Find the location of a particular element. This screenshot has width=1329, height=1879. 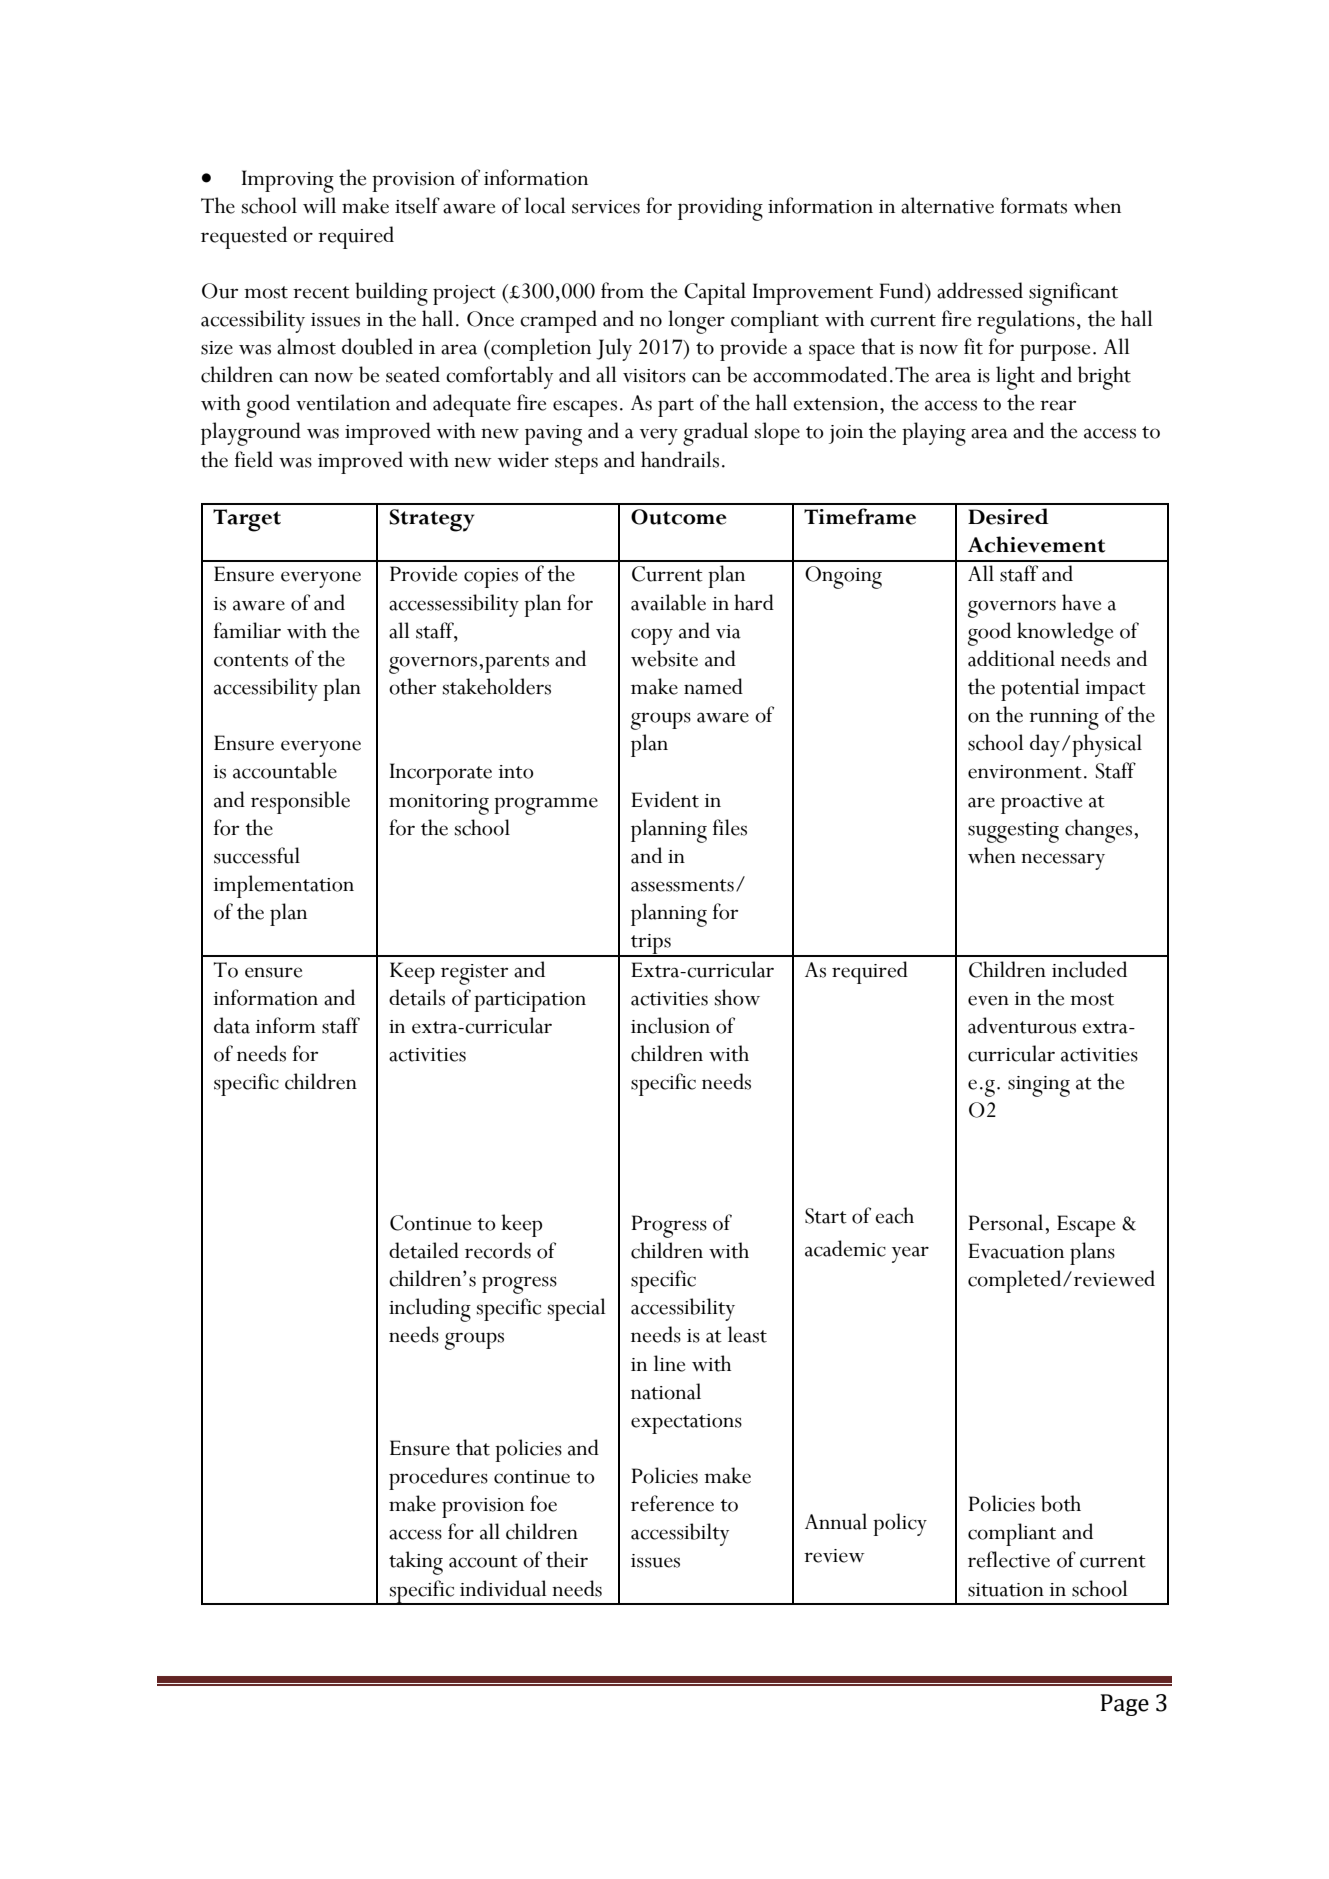

other is located at coordinates (412, 686).
